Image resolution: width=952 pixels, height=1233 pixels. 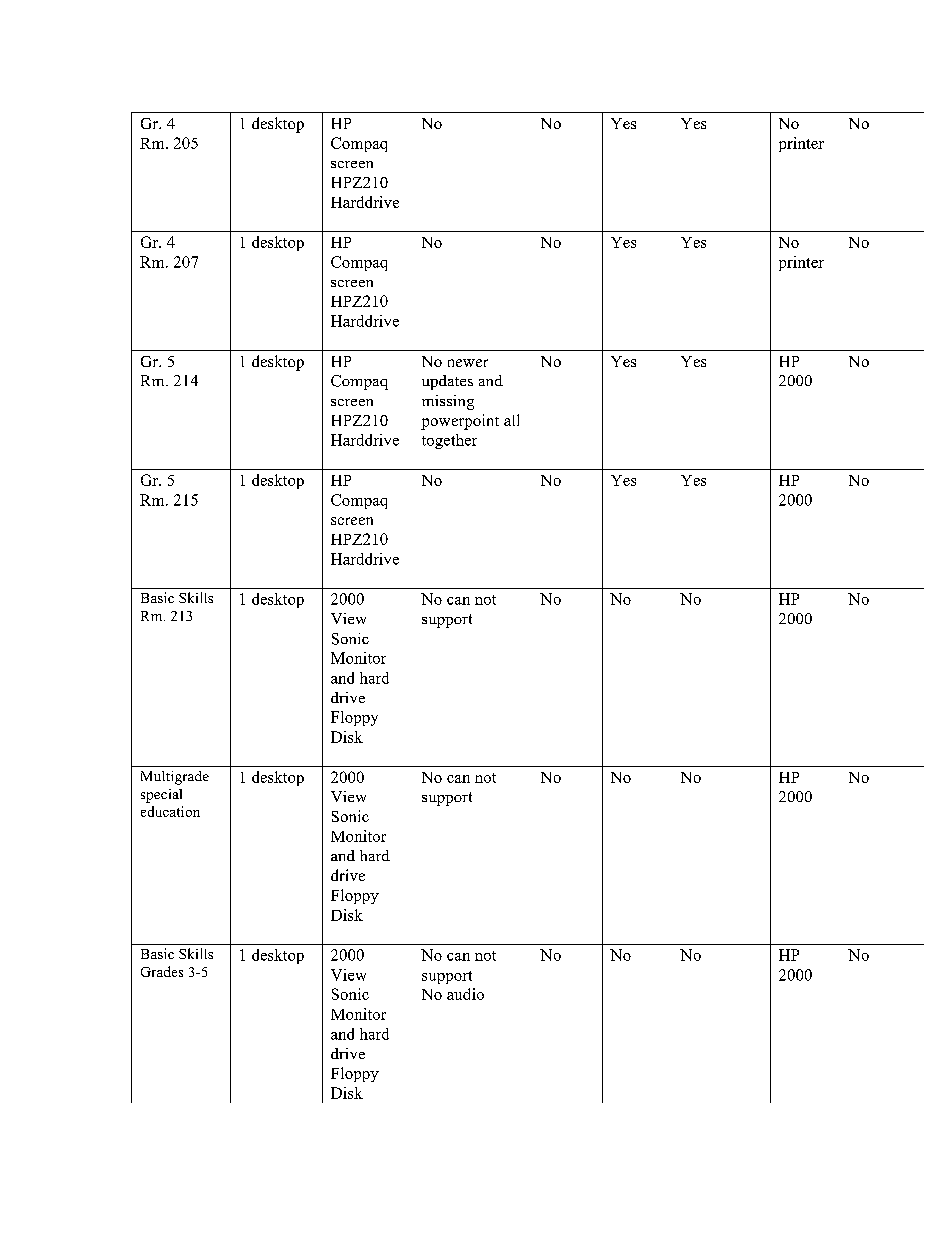 What do you see at coordinates (447, 382) in the screenshot?
I see `updates` at bounding box center [447, 382].
